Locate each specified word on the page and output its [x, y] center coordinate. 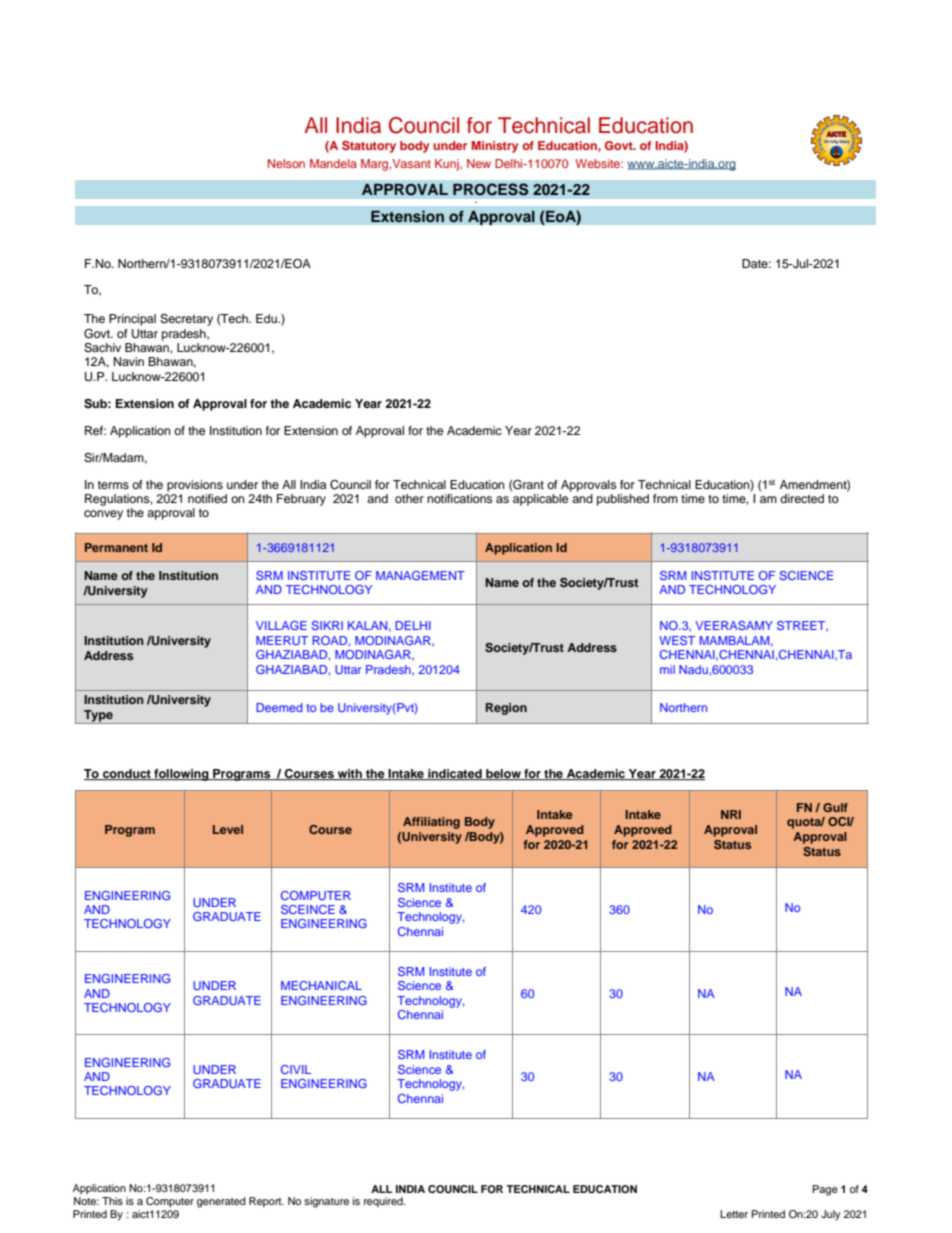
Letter [734, 1214]
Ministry [495, 147]
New [479, 163]
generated [221, 1202]
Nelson [286, 163]
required [384, 1202]
